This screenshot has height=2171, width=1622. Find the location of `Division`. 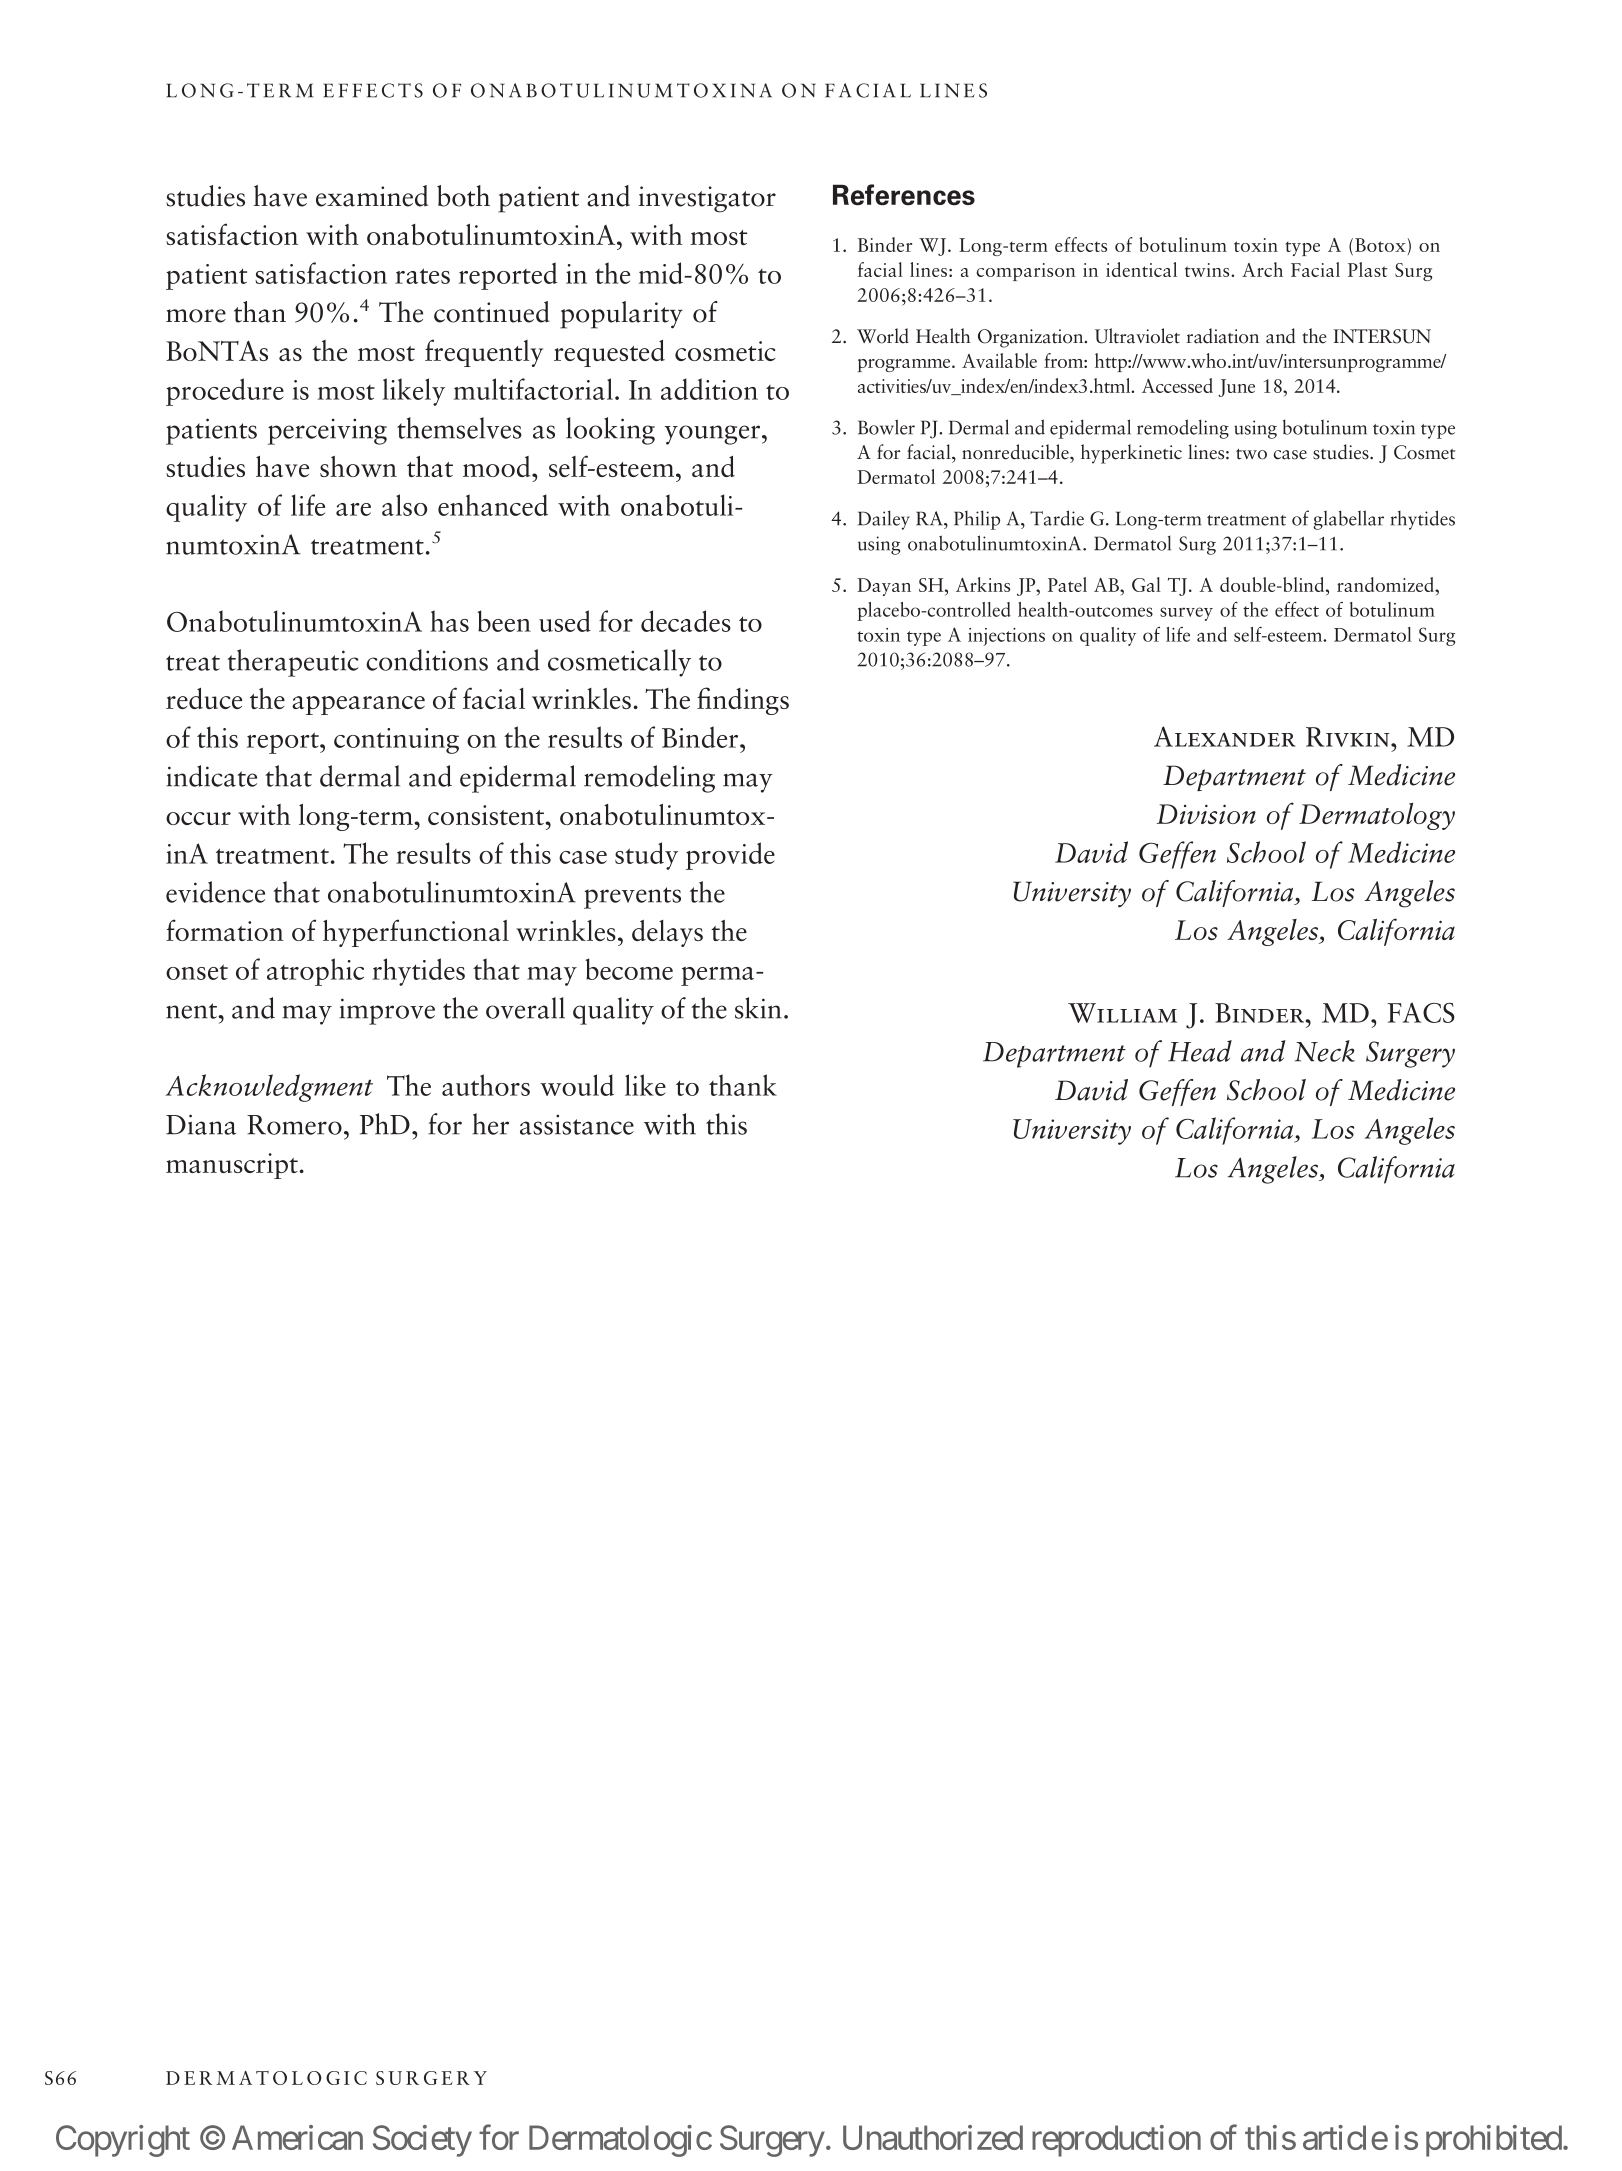

Division is located at coordinates (1206, 814).
